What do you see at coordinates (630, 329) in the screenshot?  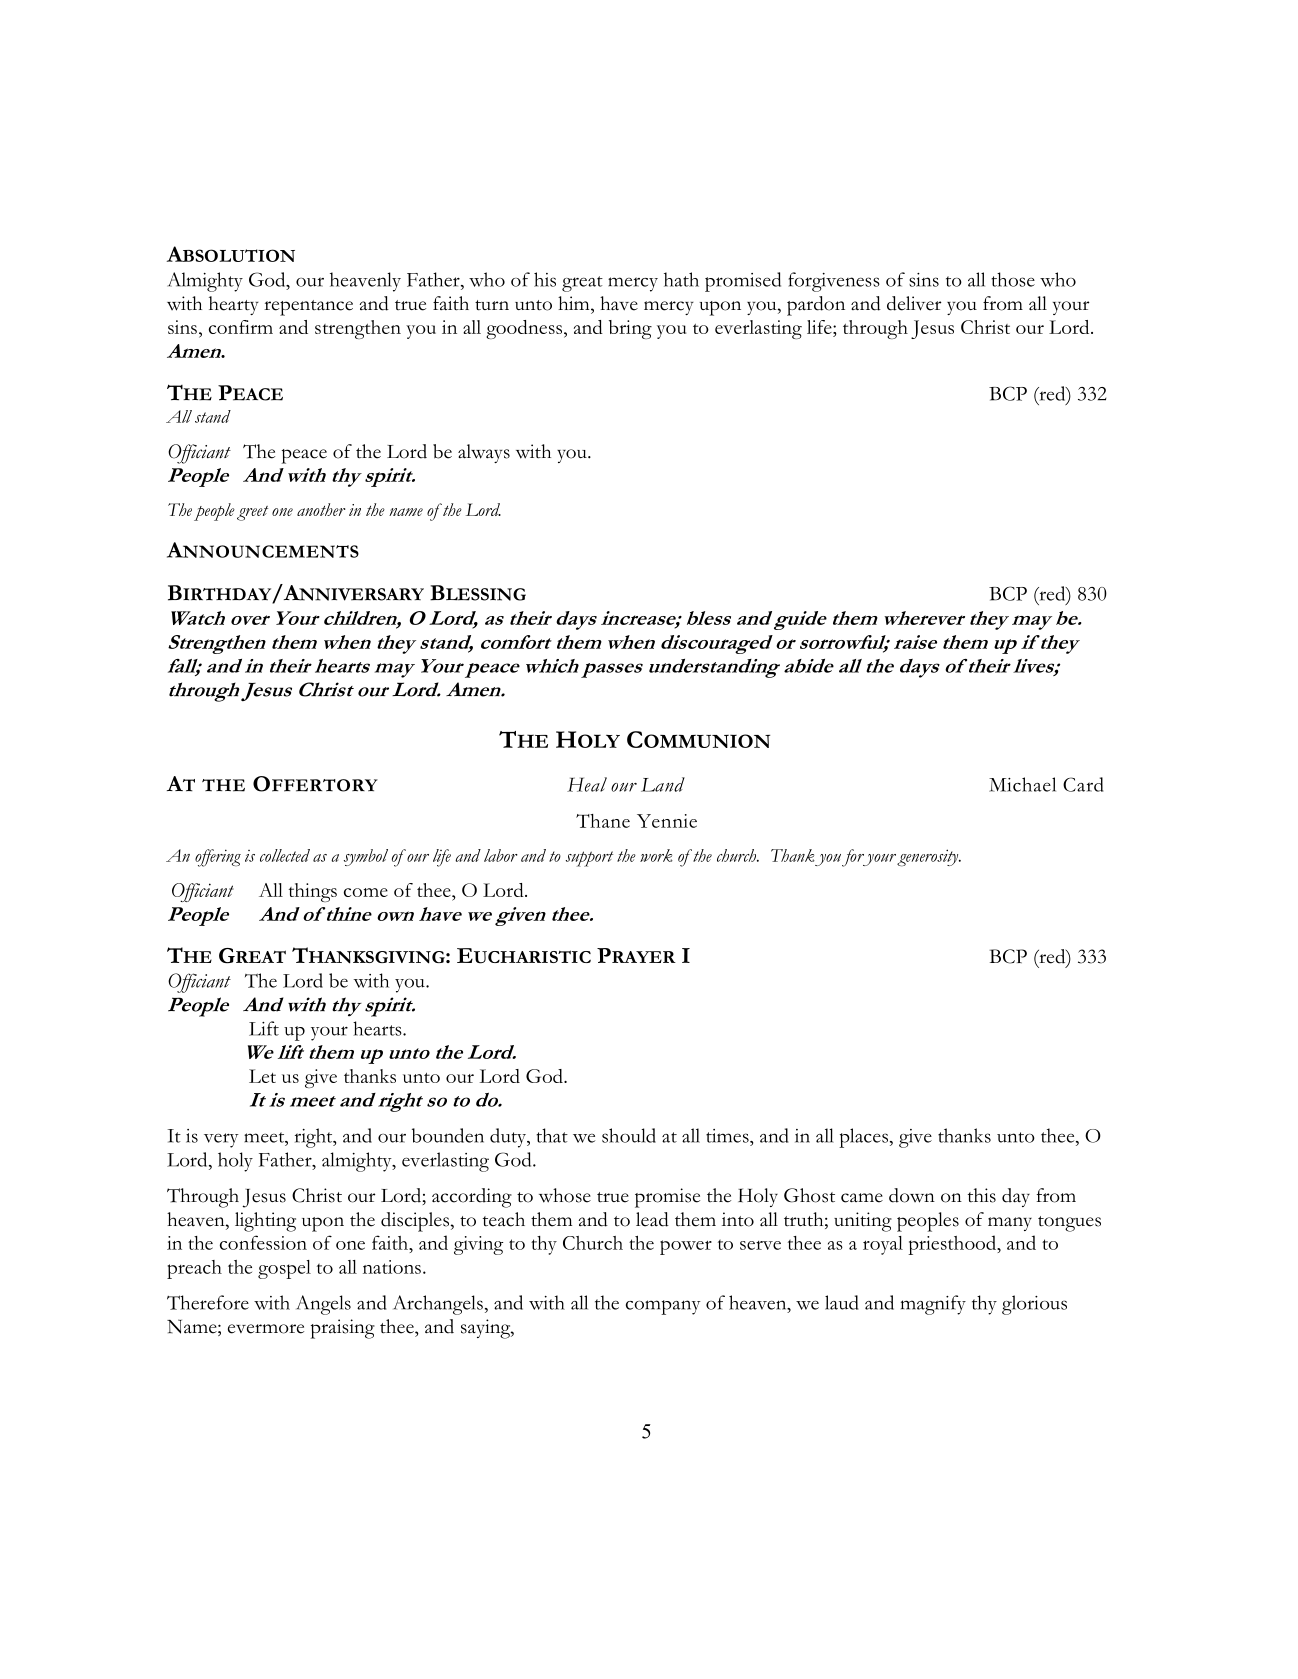 I see `bring` at bounding box center [630, 329].
